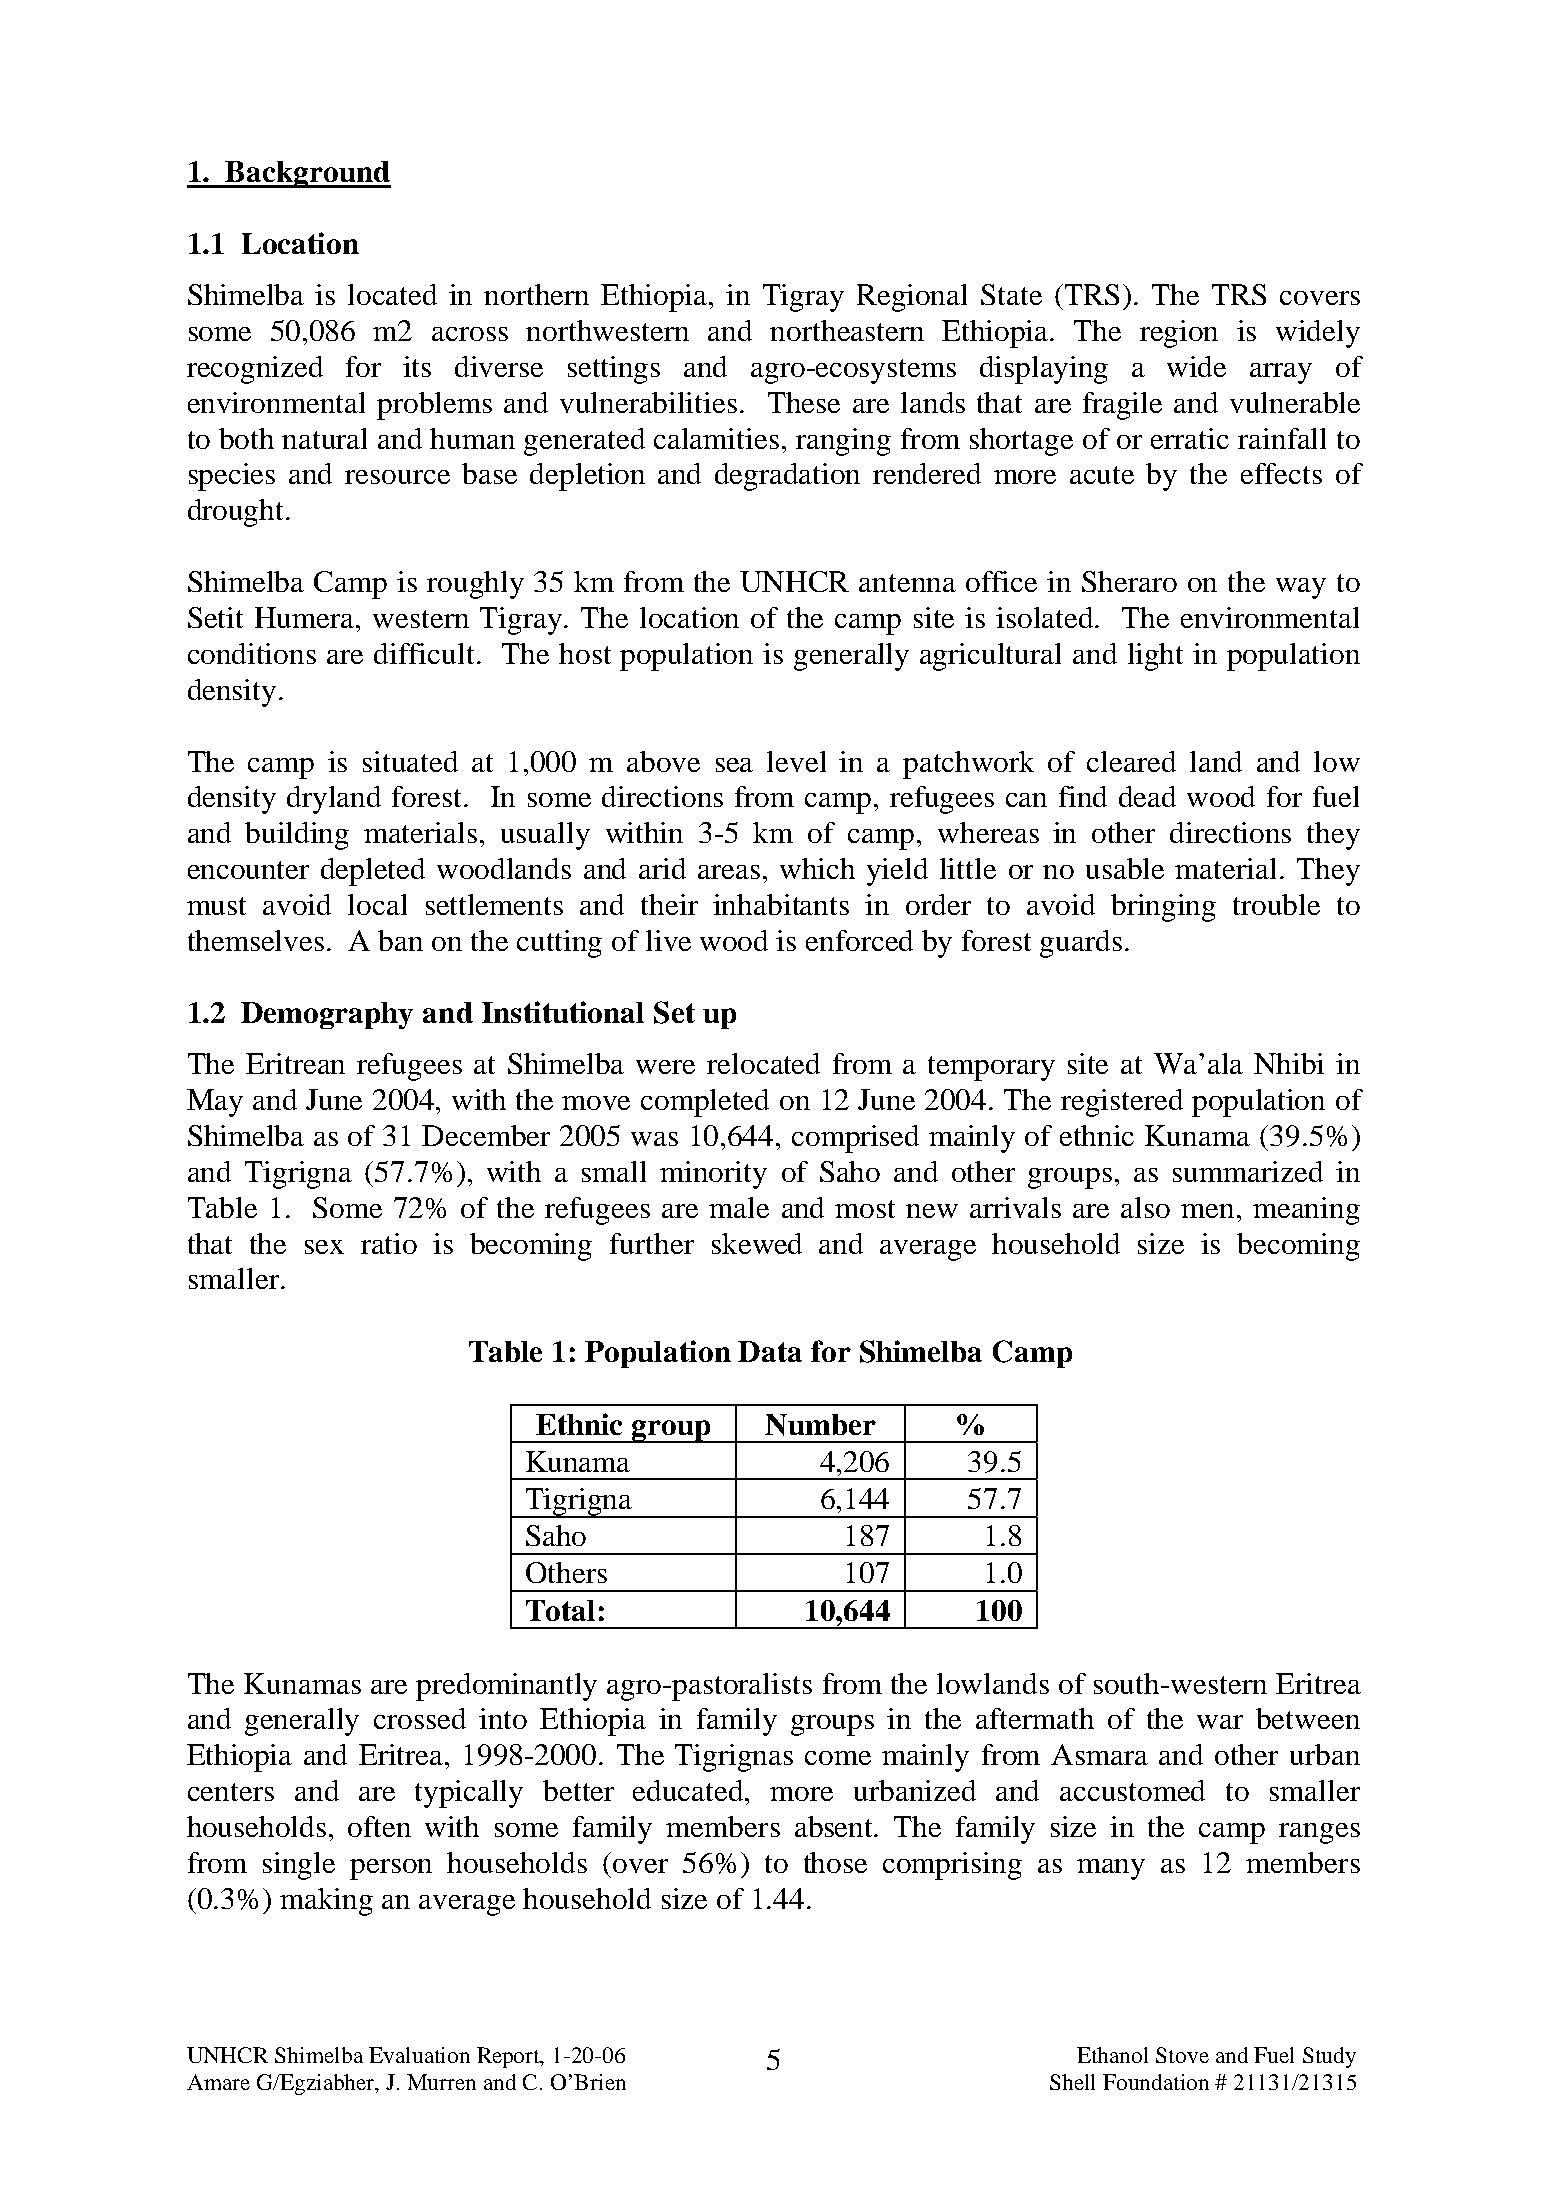 The height and width of the screenshot is (2190, 1547). I want to click on Stove, so click(1182, 2055).
